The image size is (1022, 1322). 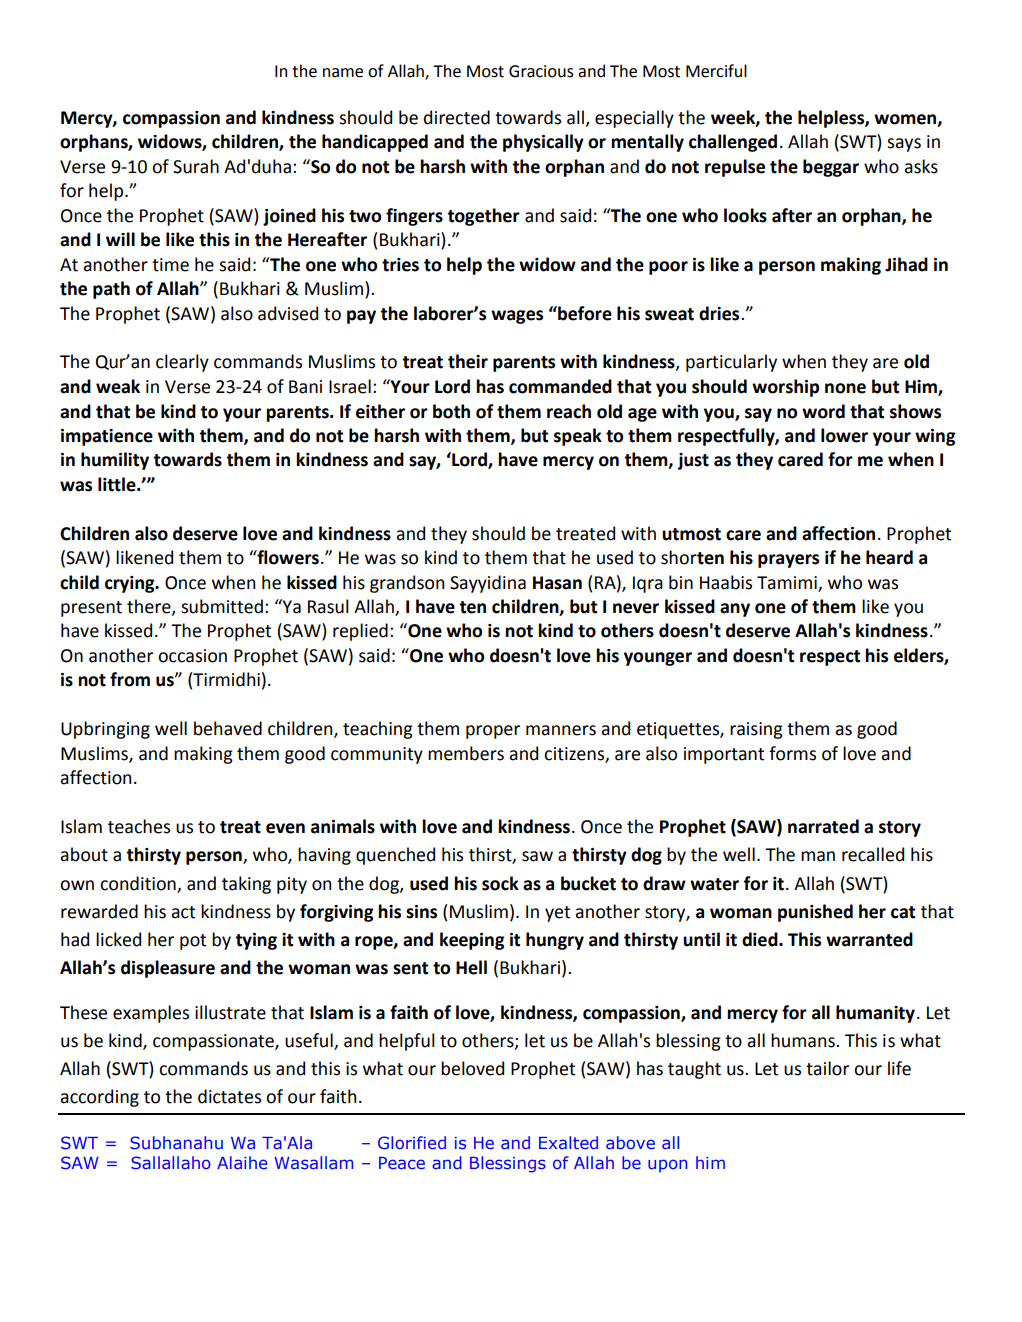 What do you see at coordinates (557, 583) in the document?
I see `Hasan` at bounding box center [557, 583].
